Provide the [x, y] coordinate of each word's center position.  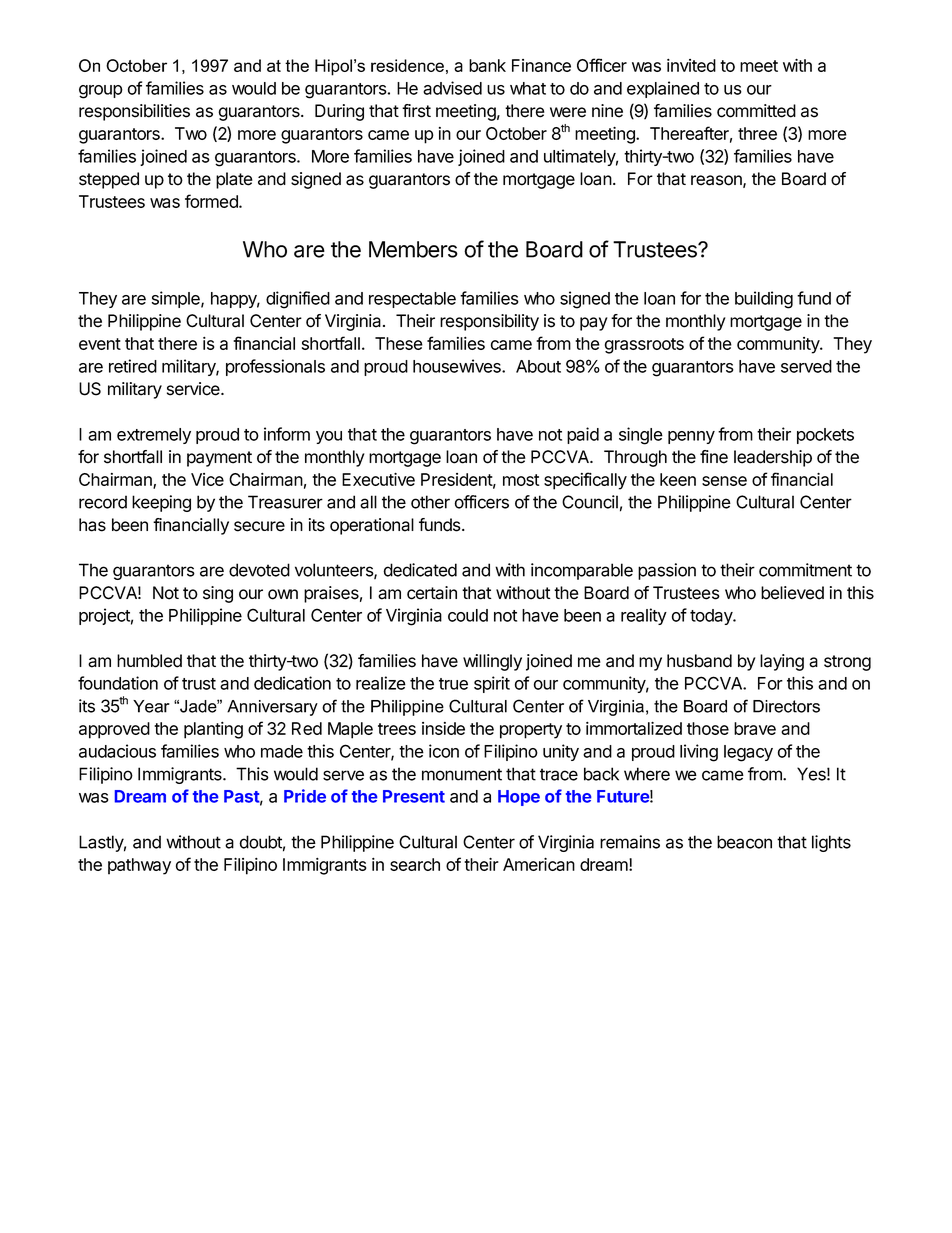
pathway [139, 866]
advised [452, 88]
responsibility [489, 322]
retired [133, 366]
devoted [259, 570]
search [415, 864]
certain [432, 593]
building [764, 300]
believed [792, 593]
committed [756, 111]
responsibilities [134, 112]
